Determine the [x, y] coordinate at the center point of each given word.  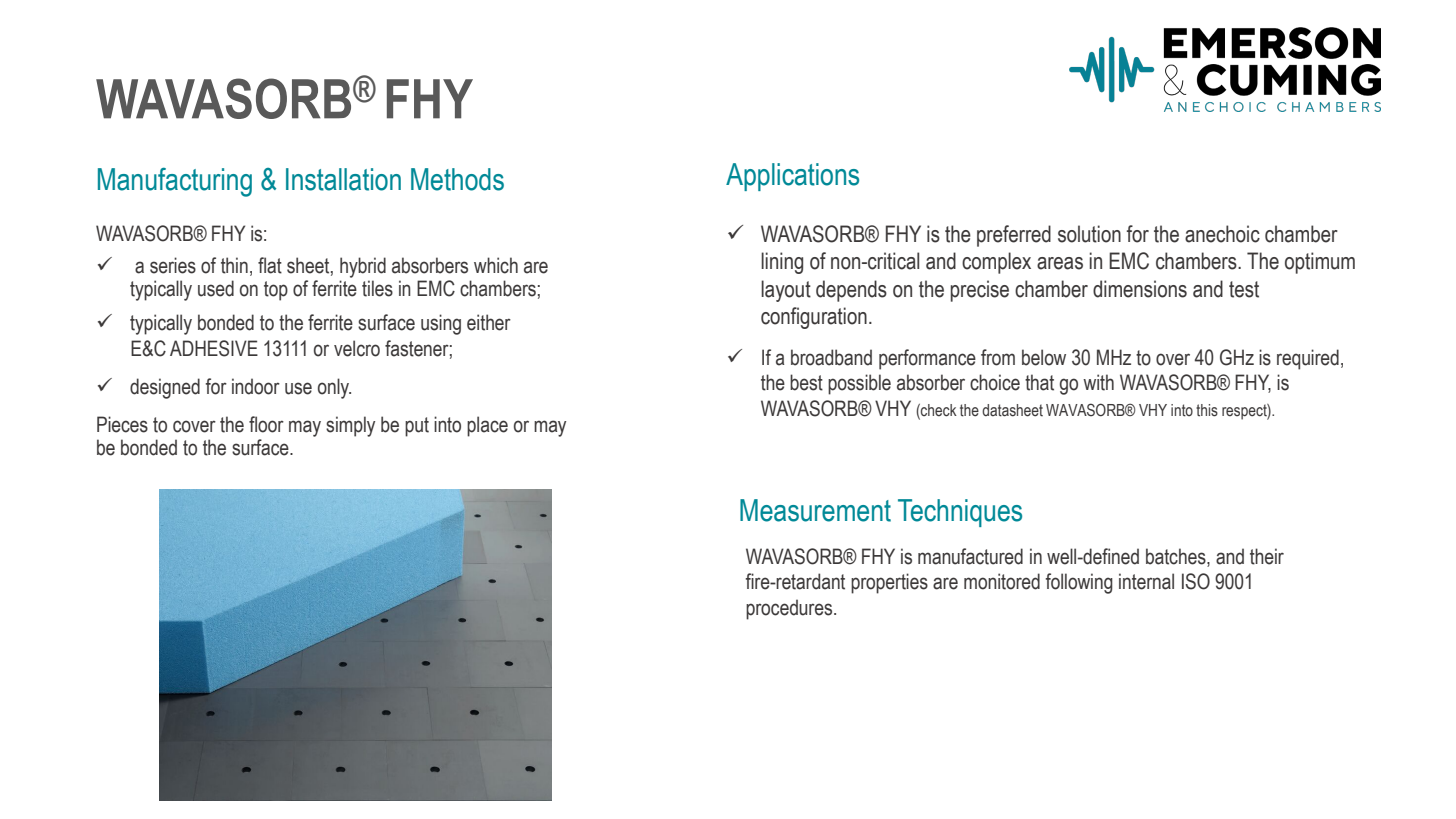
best [806, 382]
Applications [792, 177]
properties [889, 583]
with [1098, 382]
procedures [790, 609]
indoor [256, 386]
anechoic [1222, 234]
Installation [343, 179]
